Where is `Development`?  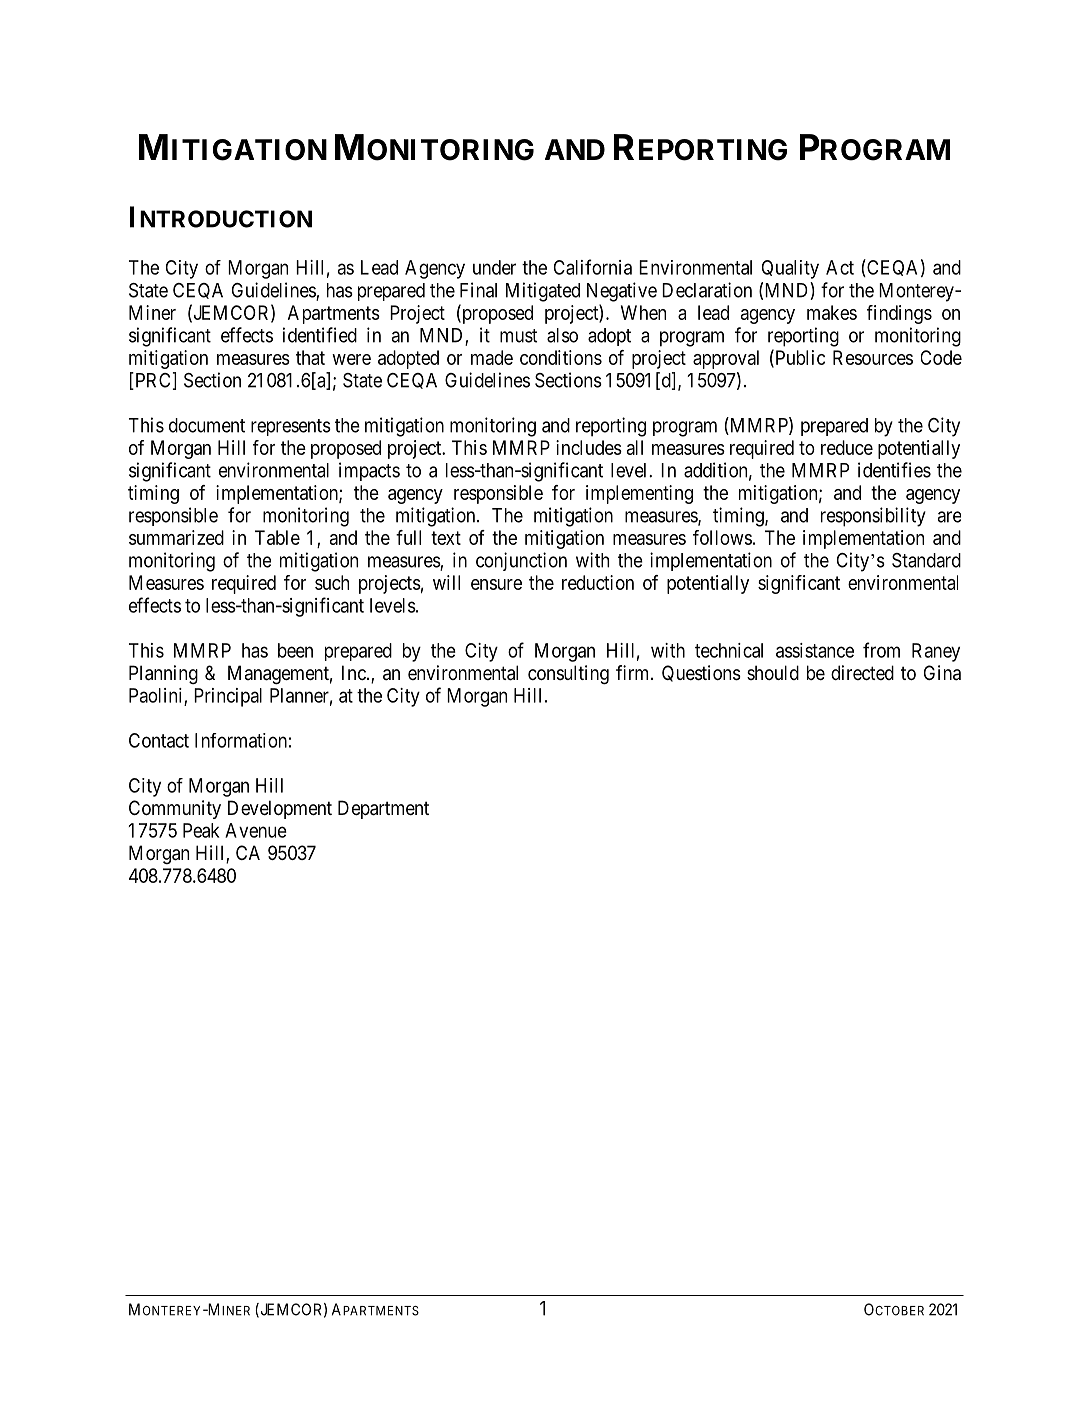 Development is located at coordinates (280, 809).
